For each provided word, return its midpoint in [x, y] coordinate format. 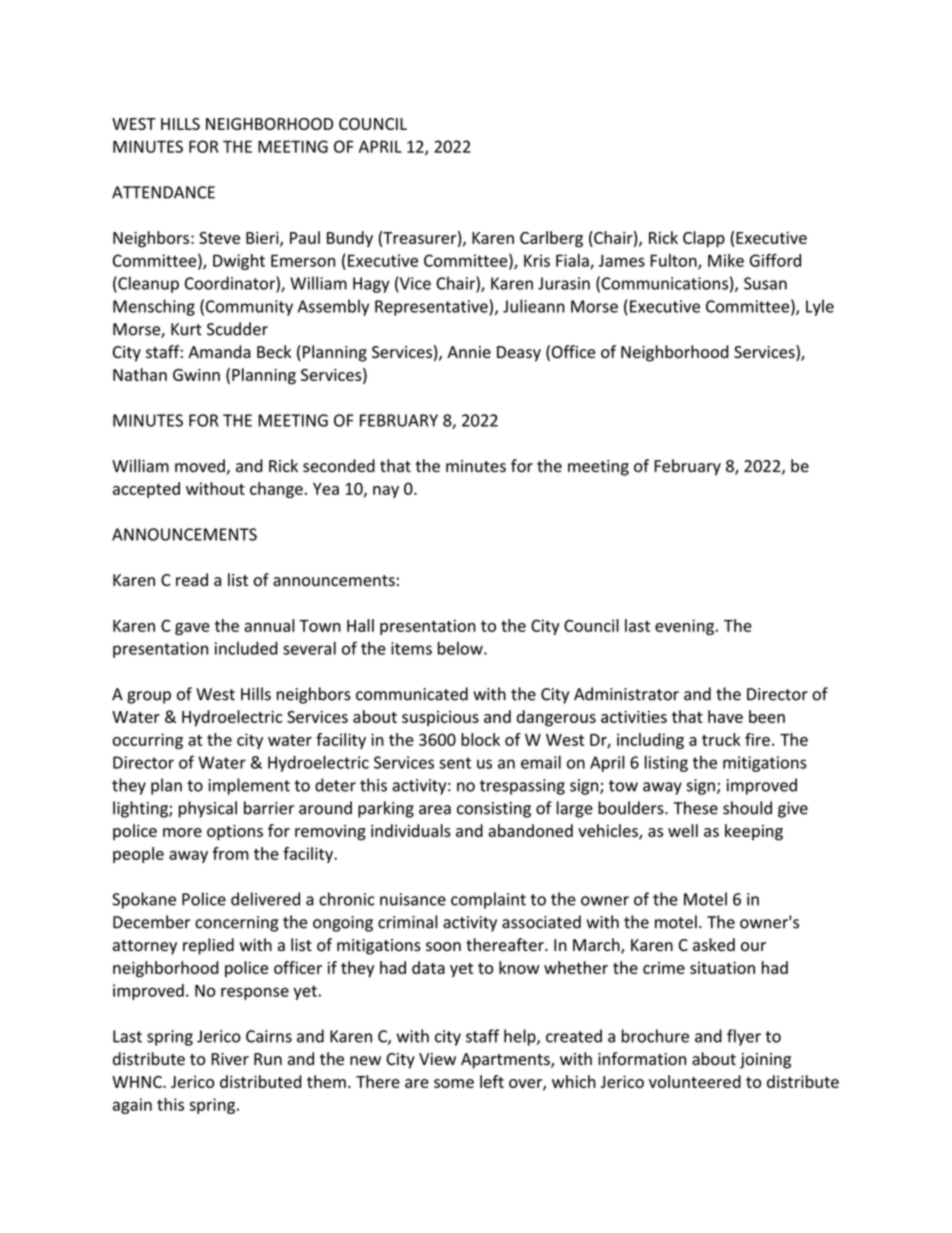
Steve [219, 238]
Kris [537, 260]
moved [201, 467]
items [411, 648]
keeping [754, 832]
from [231, 853]
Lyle [820, 307]
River [230, 1059]
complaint [488, 900]
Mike [726, 260]
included [246, 648]
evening [684, 627]
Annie [469, 352]
